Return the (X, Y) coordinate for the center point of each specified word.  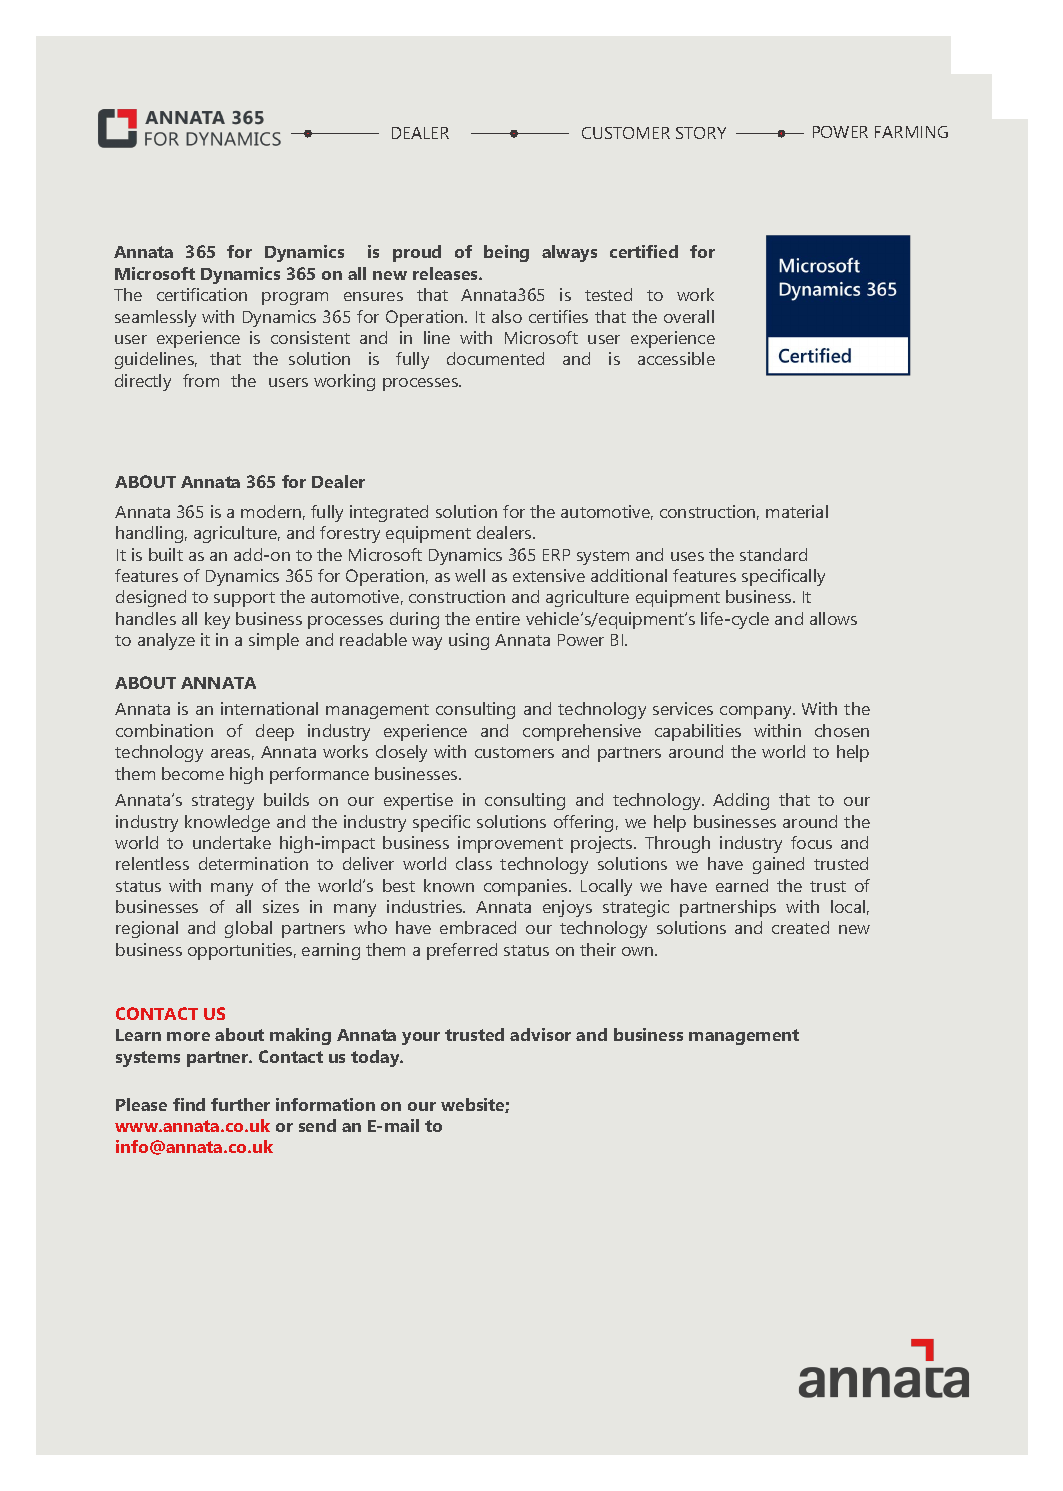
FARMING (911, 132)
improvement (510, 844)
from (201, 380)
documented (495, 358)
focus (811, 842)
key (217, 620)
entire (498, 618)
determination (253, 863)
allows (833, 618)
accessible (676, 358)
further (240, 1104)
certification (202, 294)
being (506, 253)
